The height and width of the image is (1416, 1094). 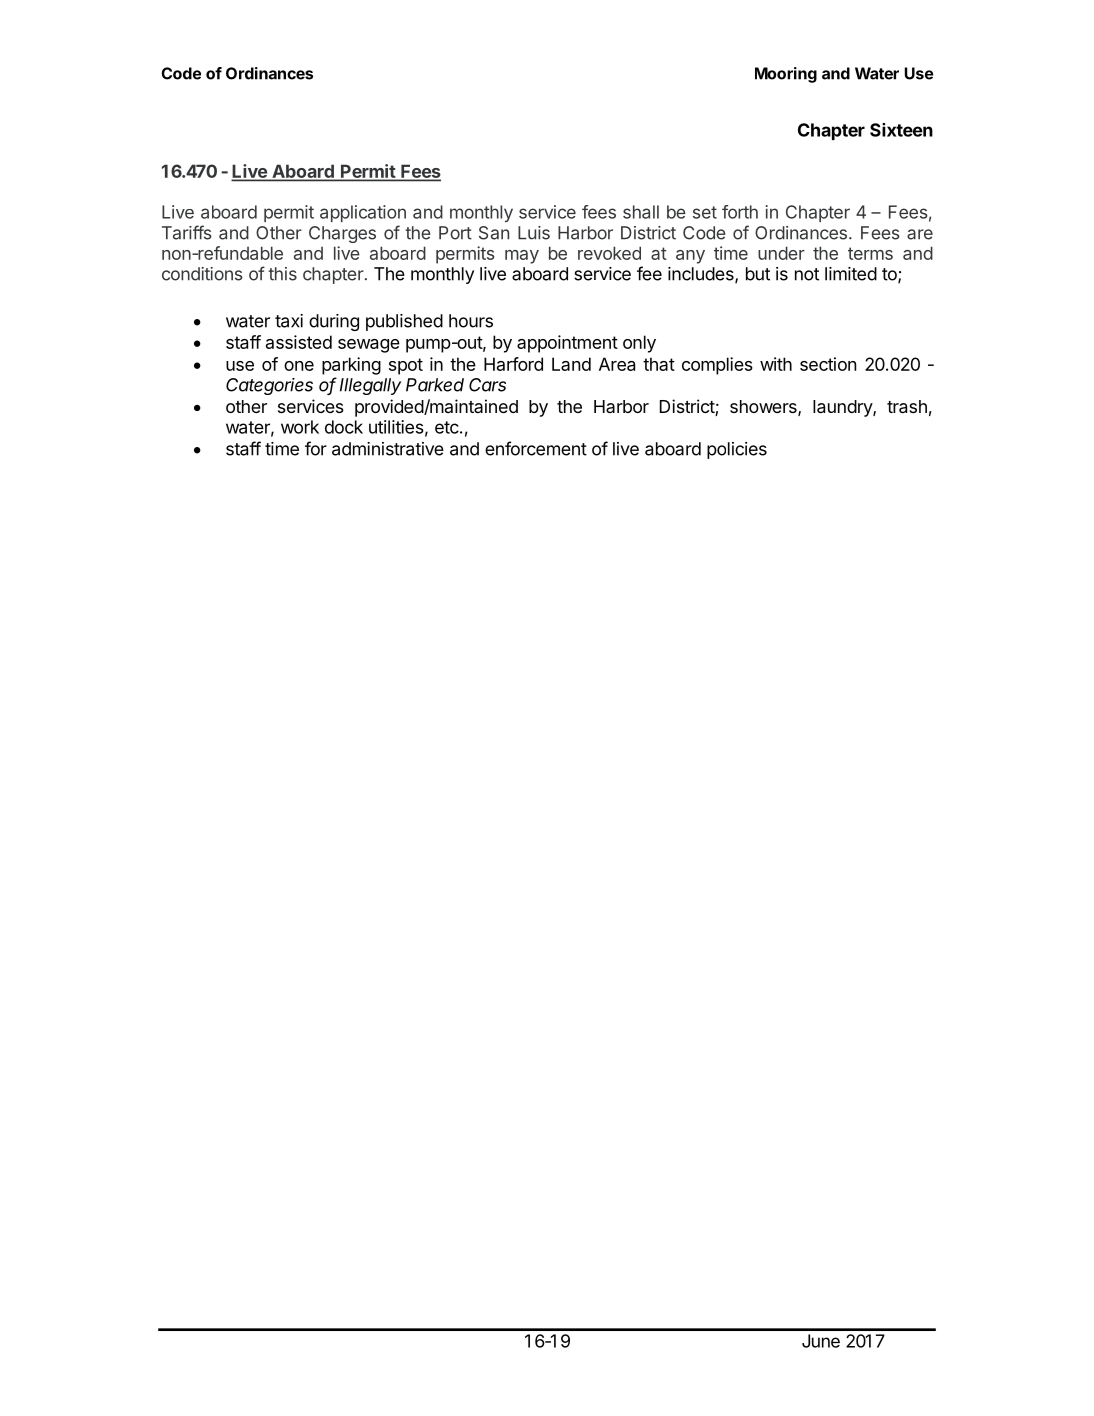 I want to click on Luis, so click(x=534, y=233).
